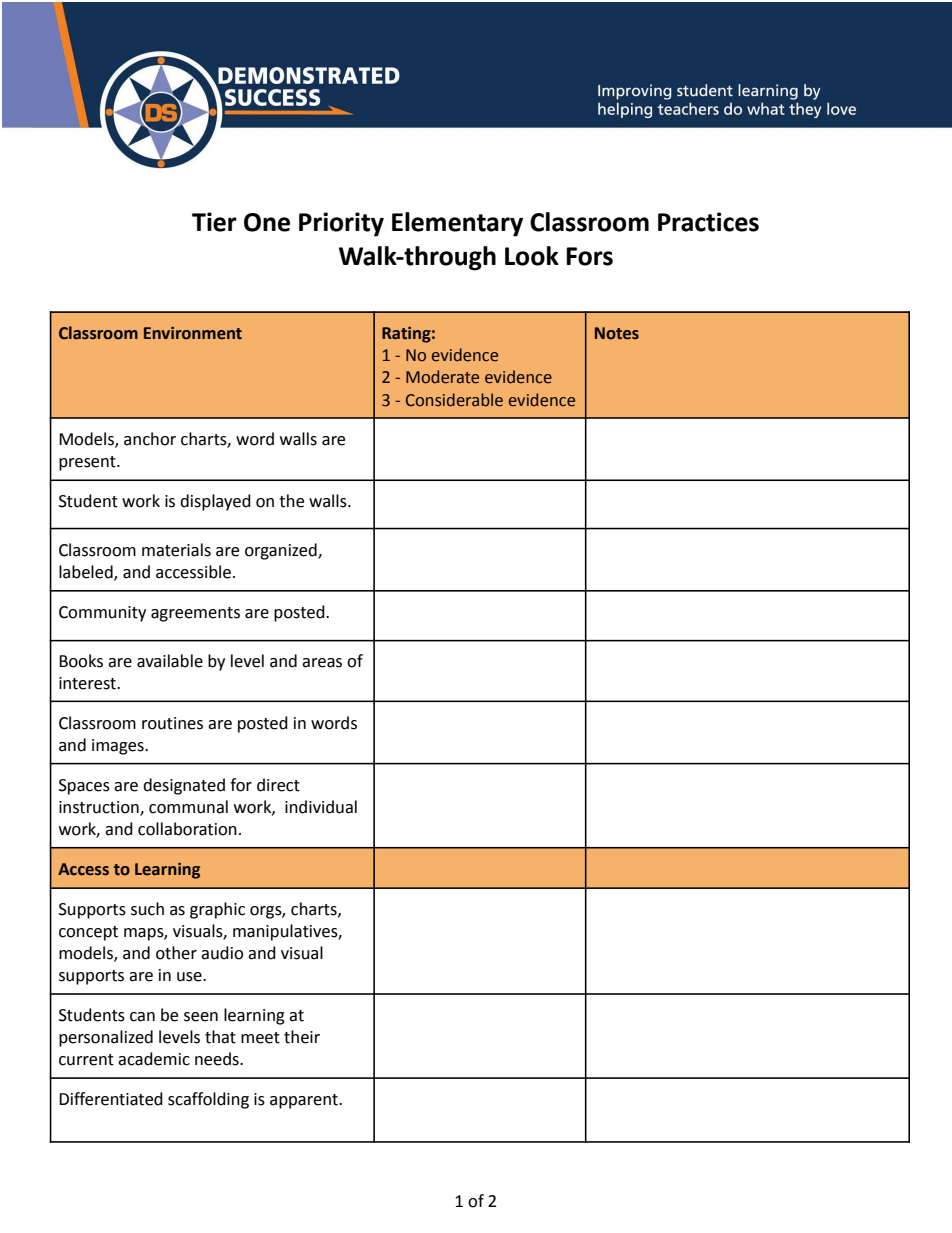  I want to click on Tier, so click(214, 222).
